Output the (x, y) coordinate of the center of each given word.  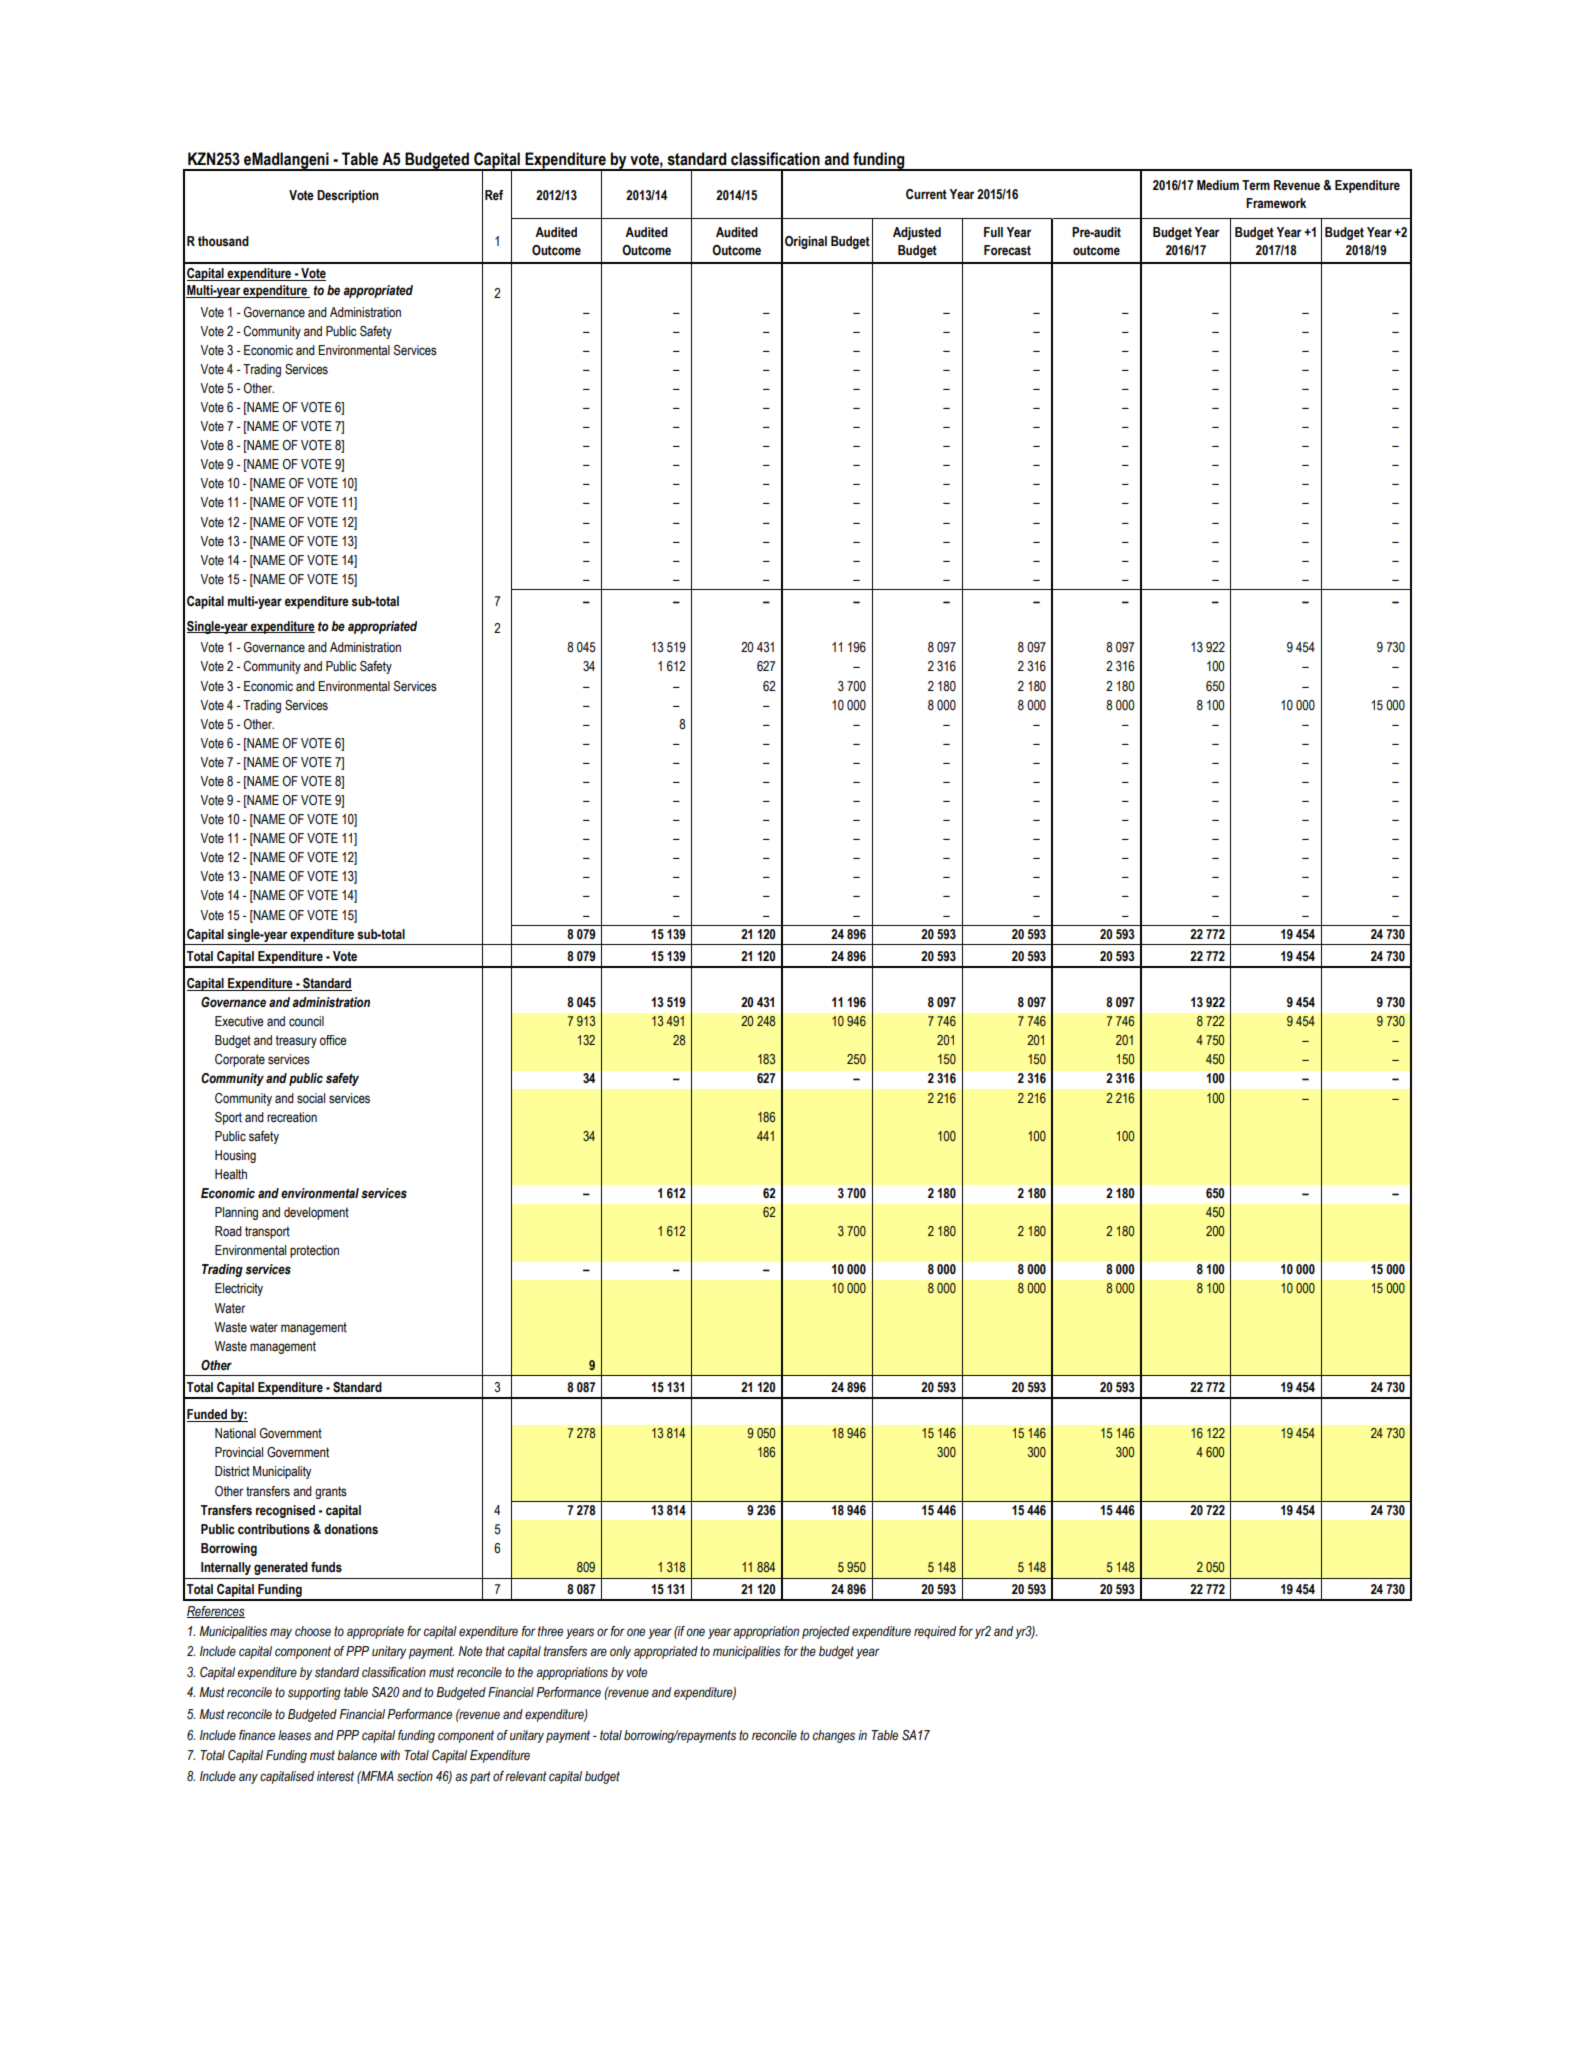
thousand (223, 241)
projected (826, 1632)
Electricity (239, 1289)
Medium (1218, 185)
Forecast (1007, 250)
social (311, 1098)
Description (348, 196)
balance (357, 1755)
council (306, 1021)
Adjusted (917, 233)
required (935, 1632)
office (333, 1040)
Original (806, 242)
